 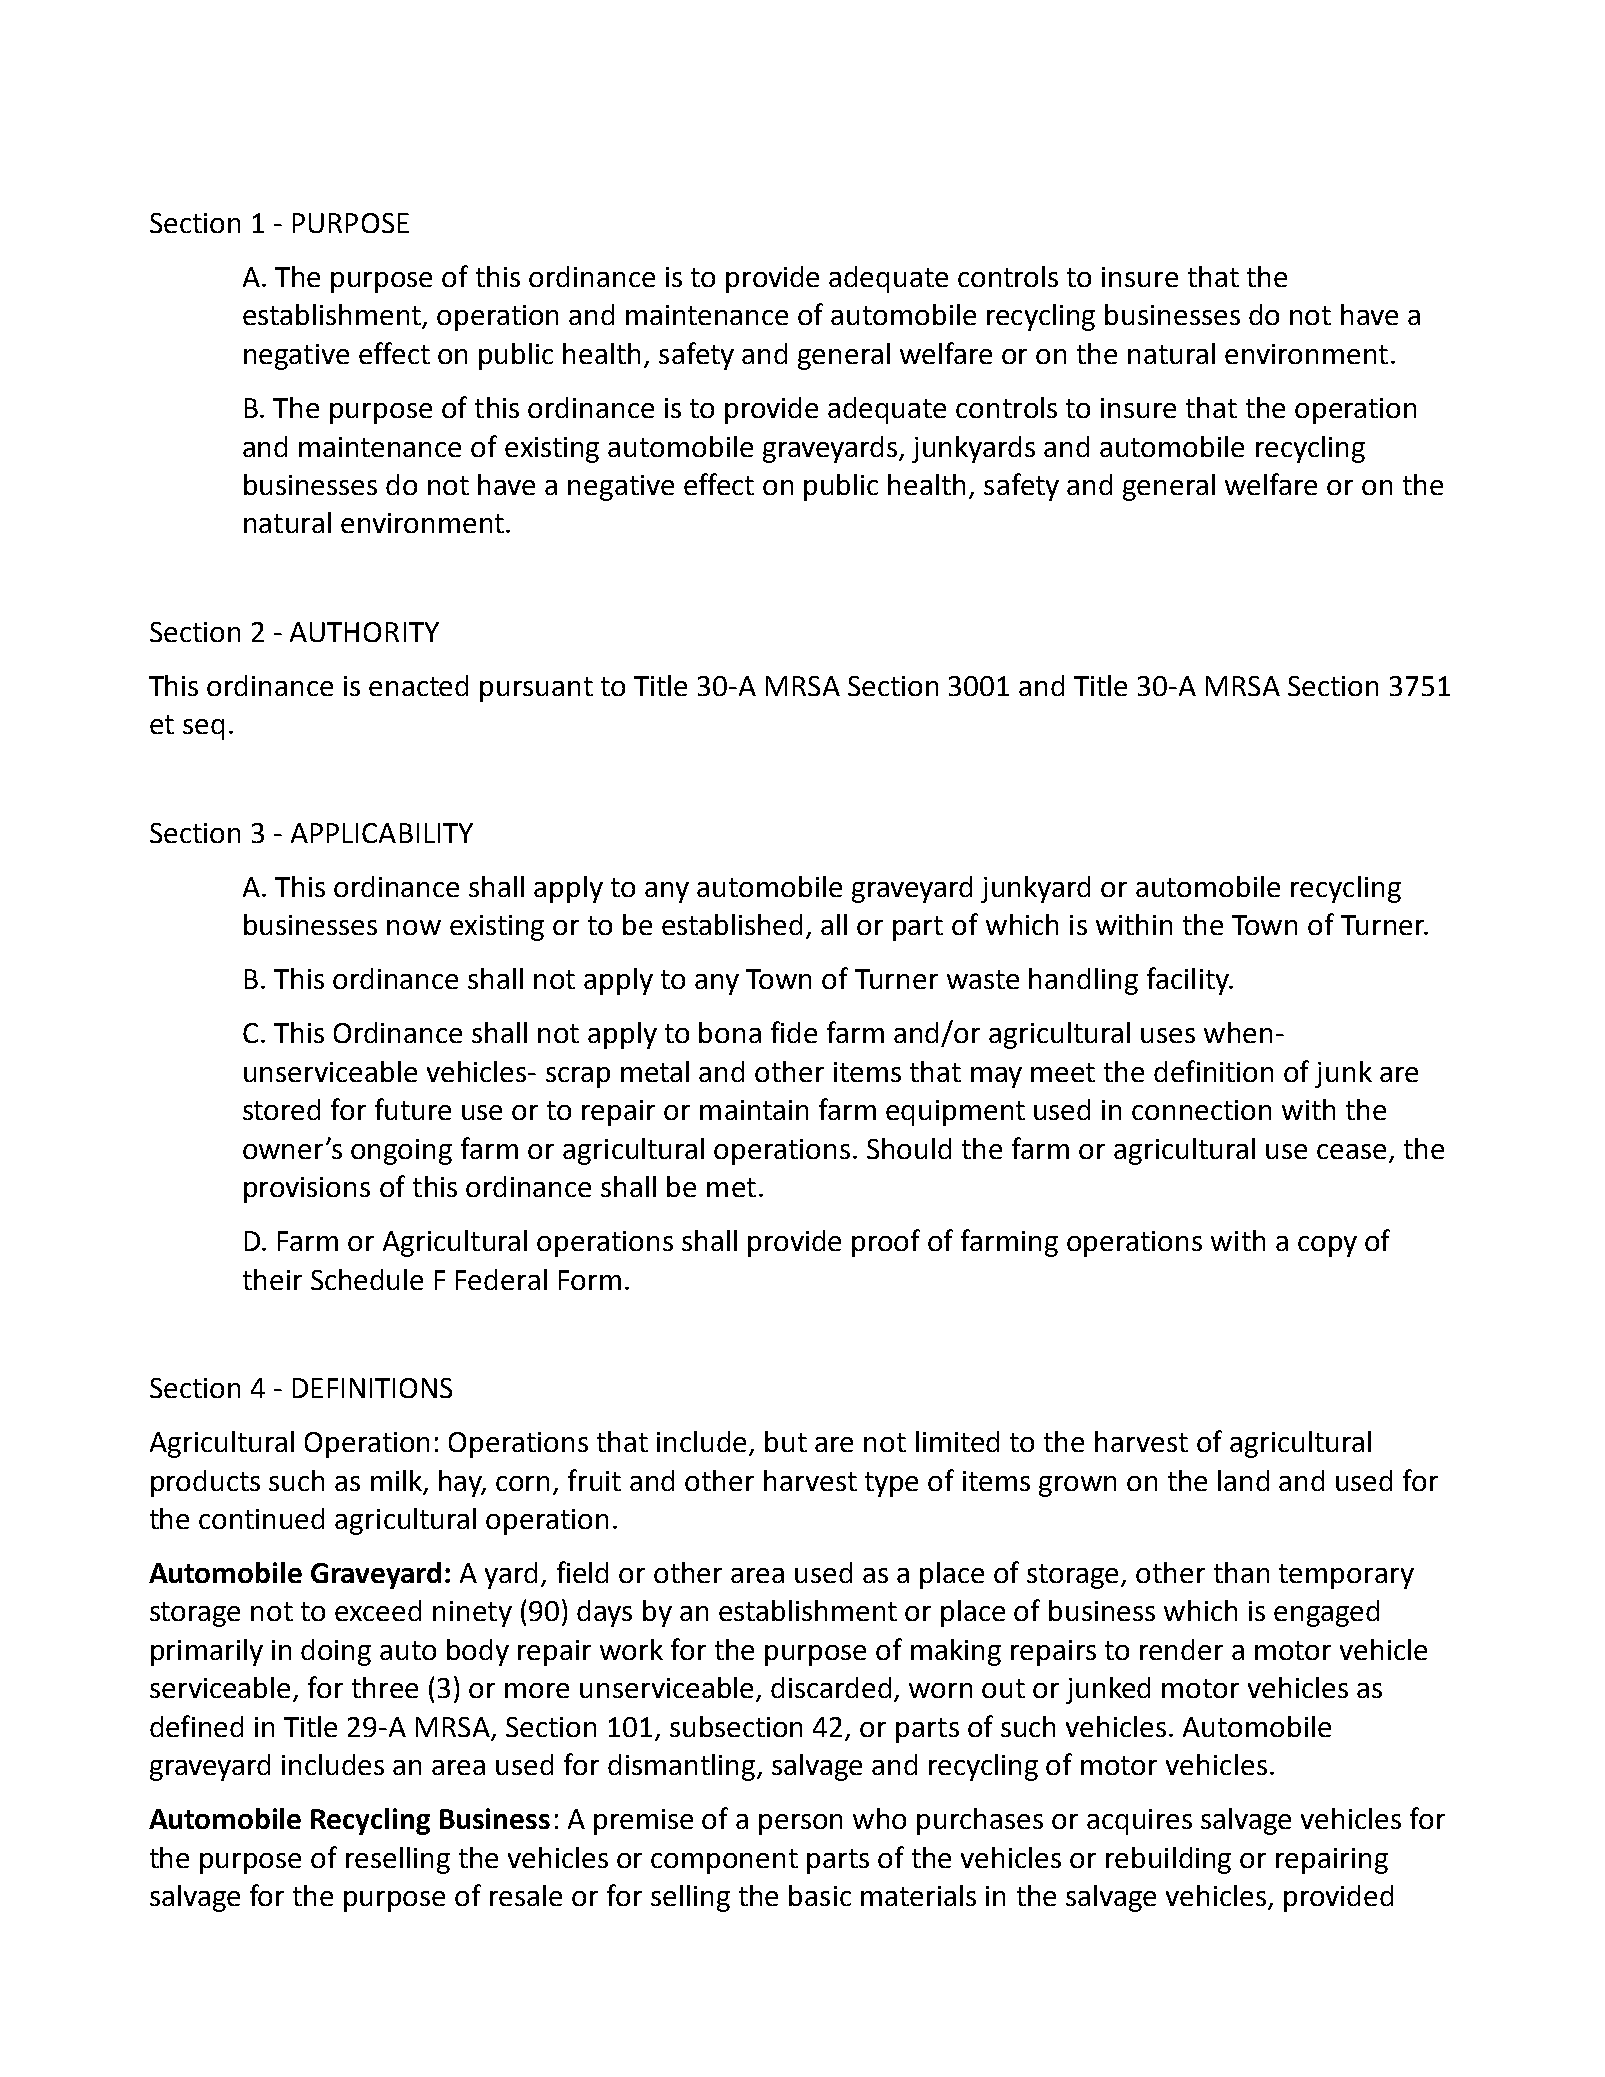 I want to click on pursuant, so click(x=536, y=689).
